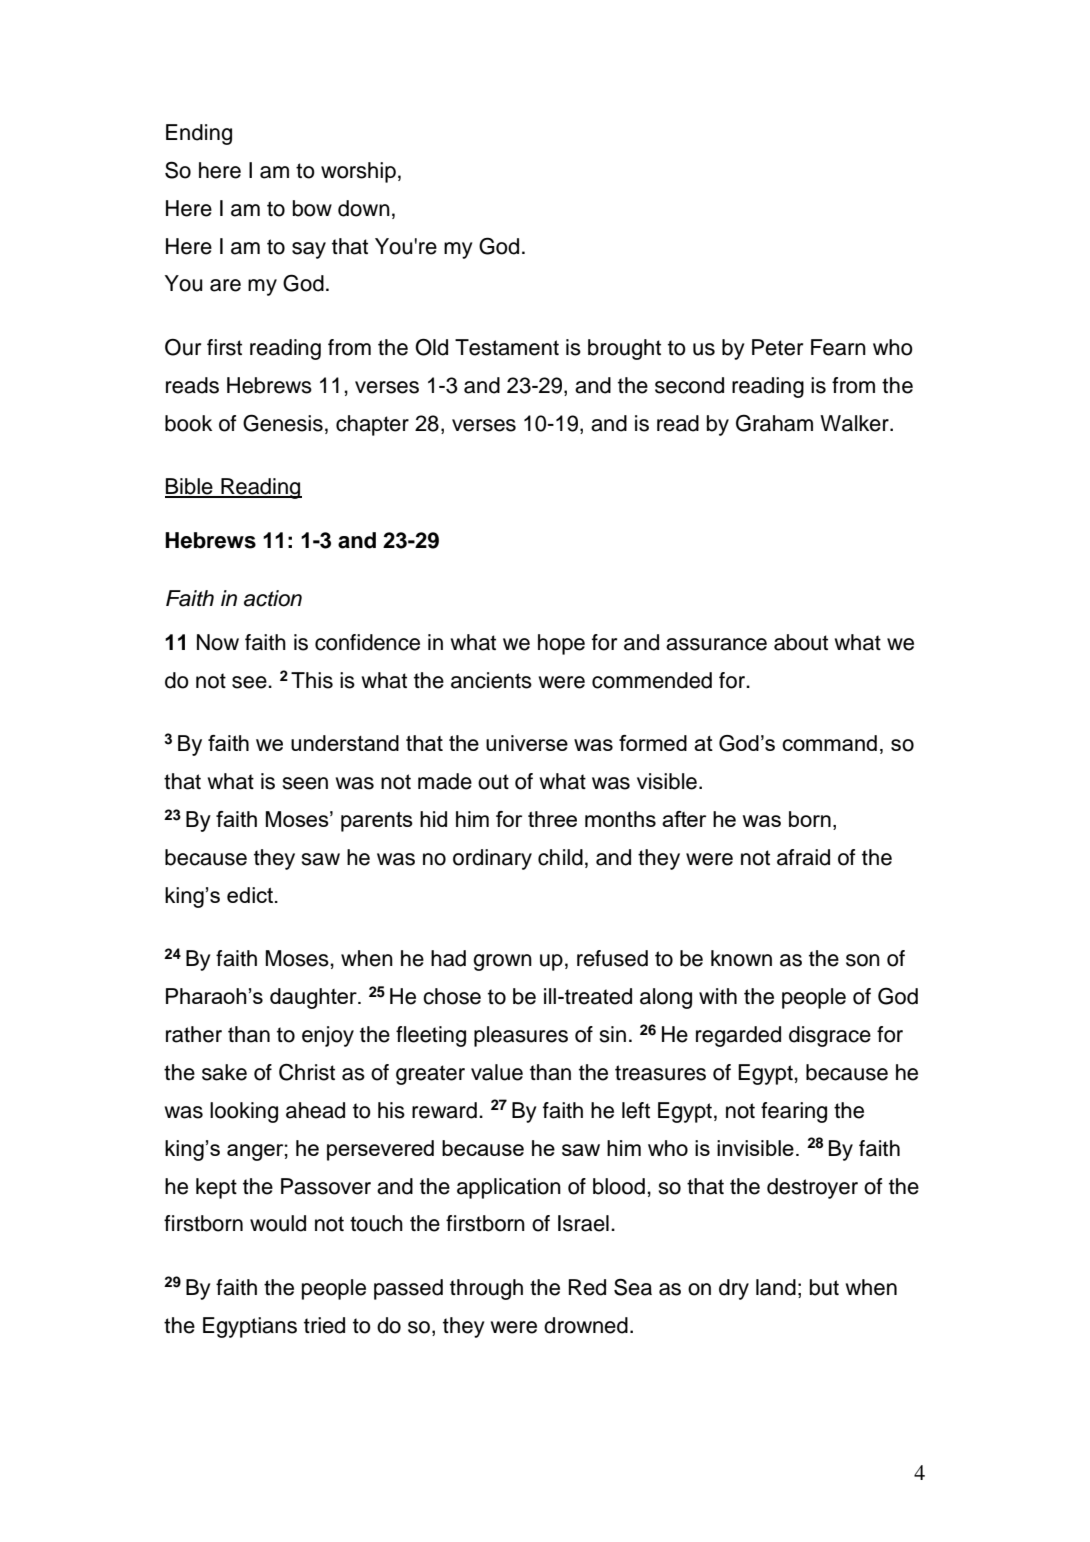  I want to click on hope, so click(561, 644).
